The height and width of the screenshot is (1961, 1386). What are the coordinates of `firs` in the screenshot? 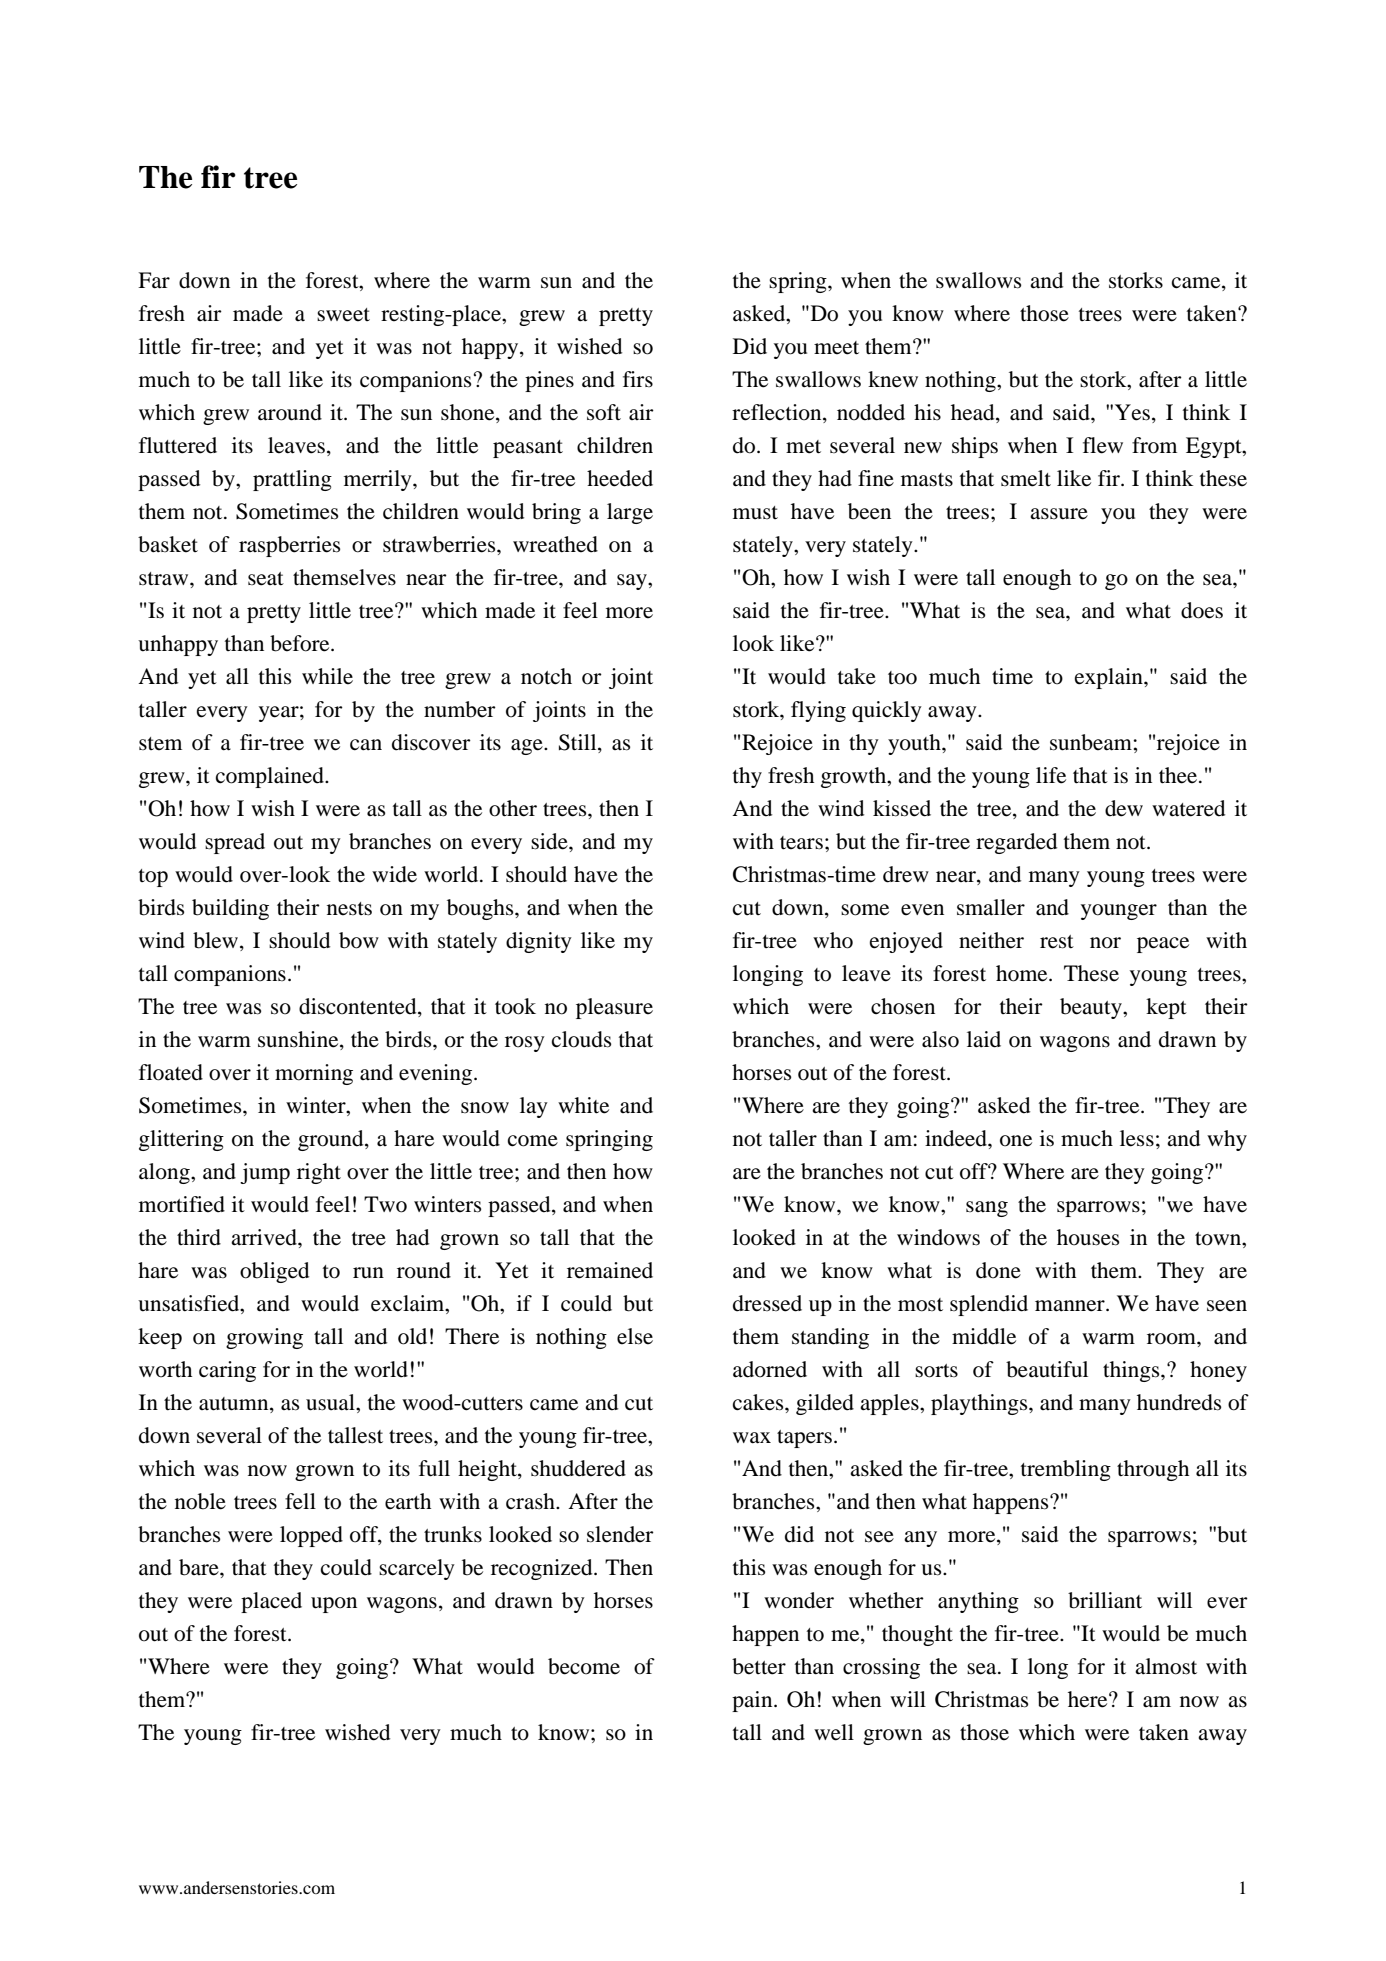 It's located at (638, 379).
